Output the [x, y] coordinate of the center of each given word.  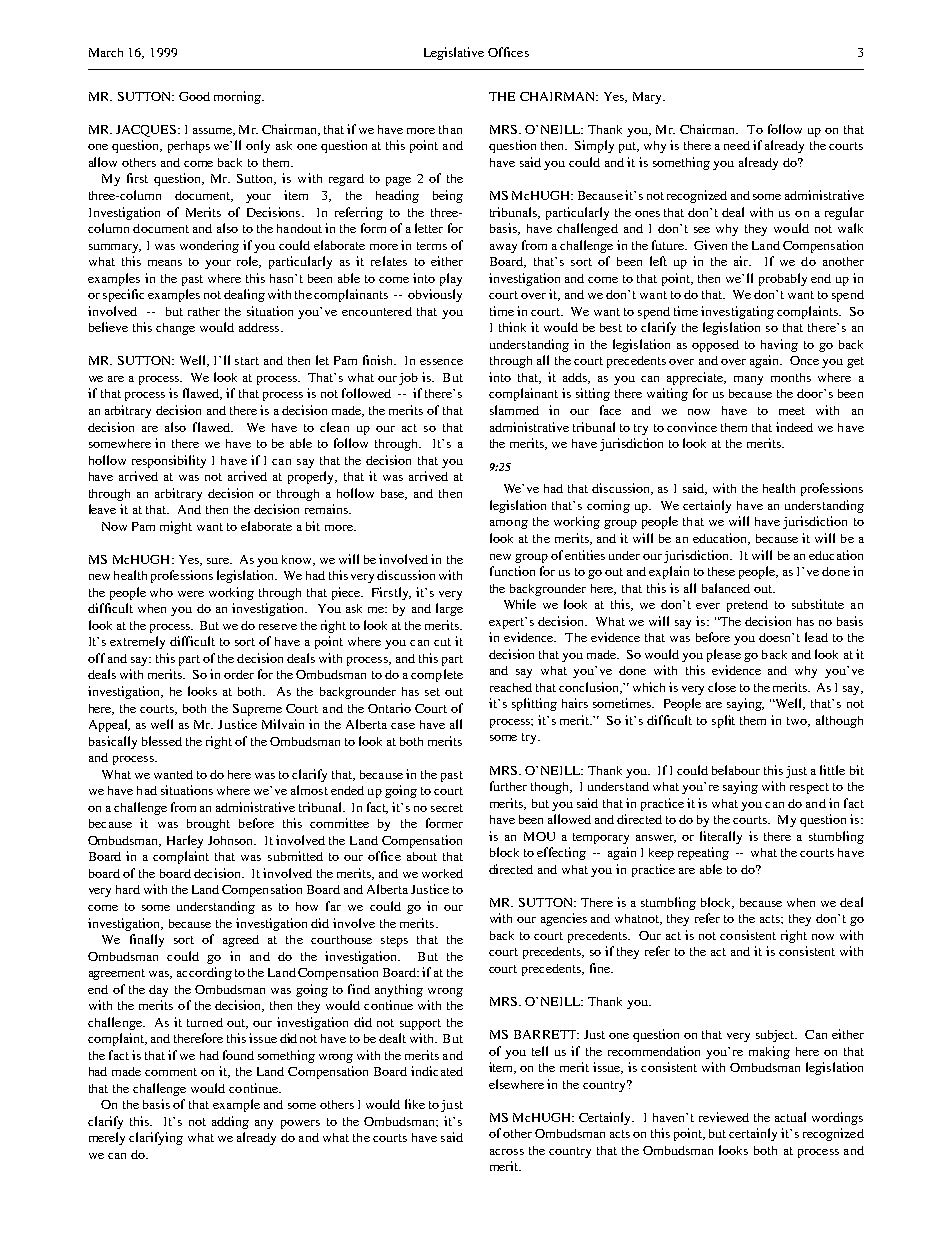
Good [194, 96]
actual [790, 1117]
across [507, 1152]
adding [230, 1122]
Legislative [454, 53]
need [737, 145]
